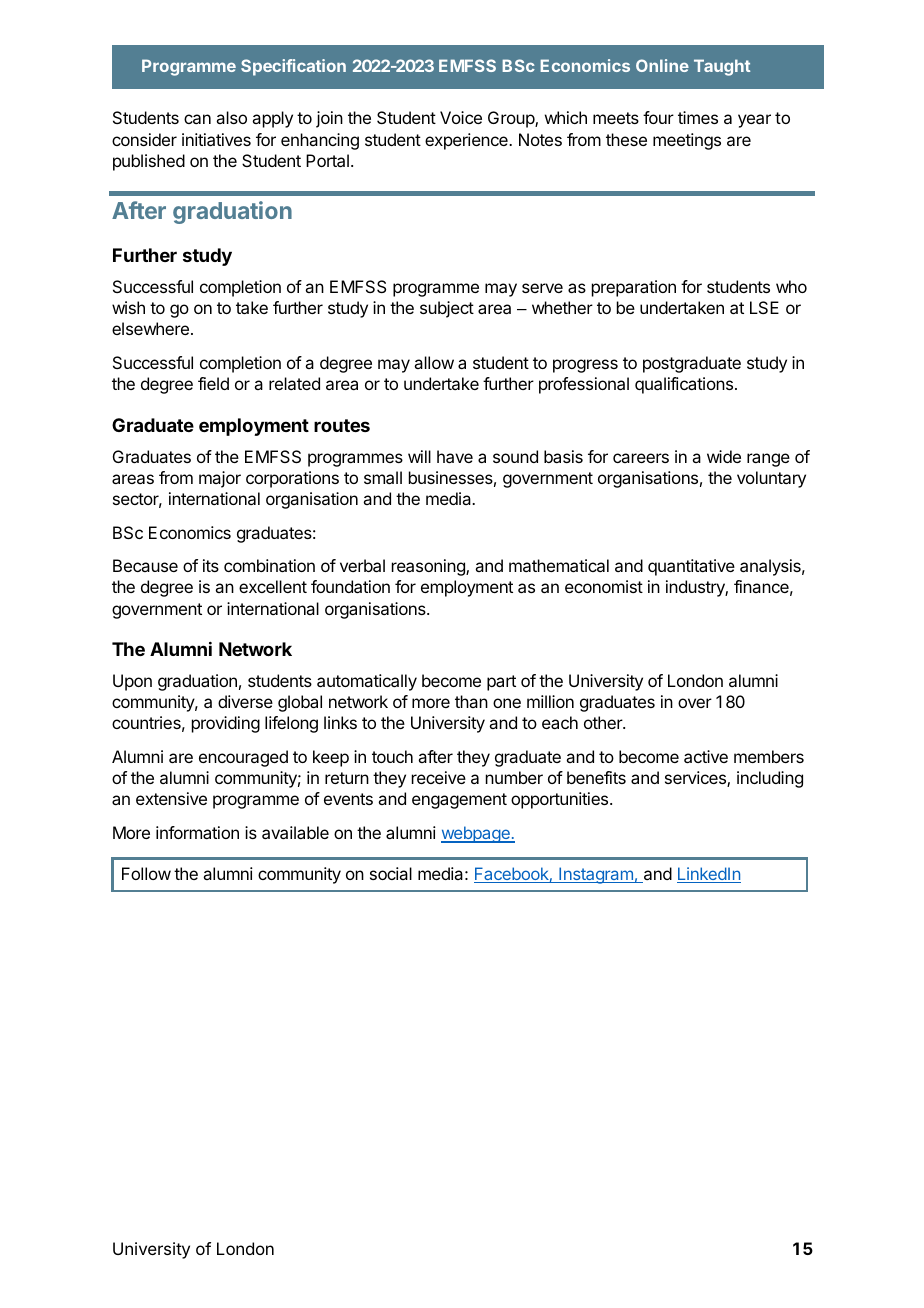  What do you see at coordinates (150, 328) in the screenshot?
I see `elsewhere` at bounding box center [150, 328].
